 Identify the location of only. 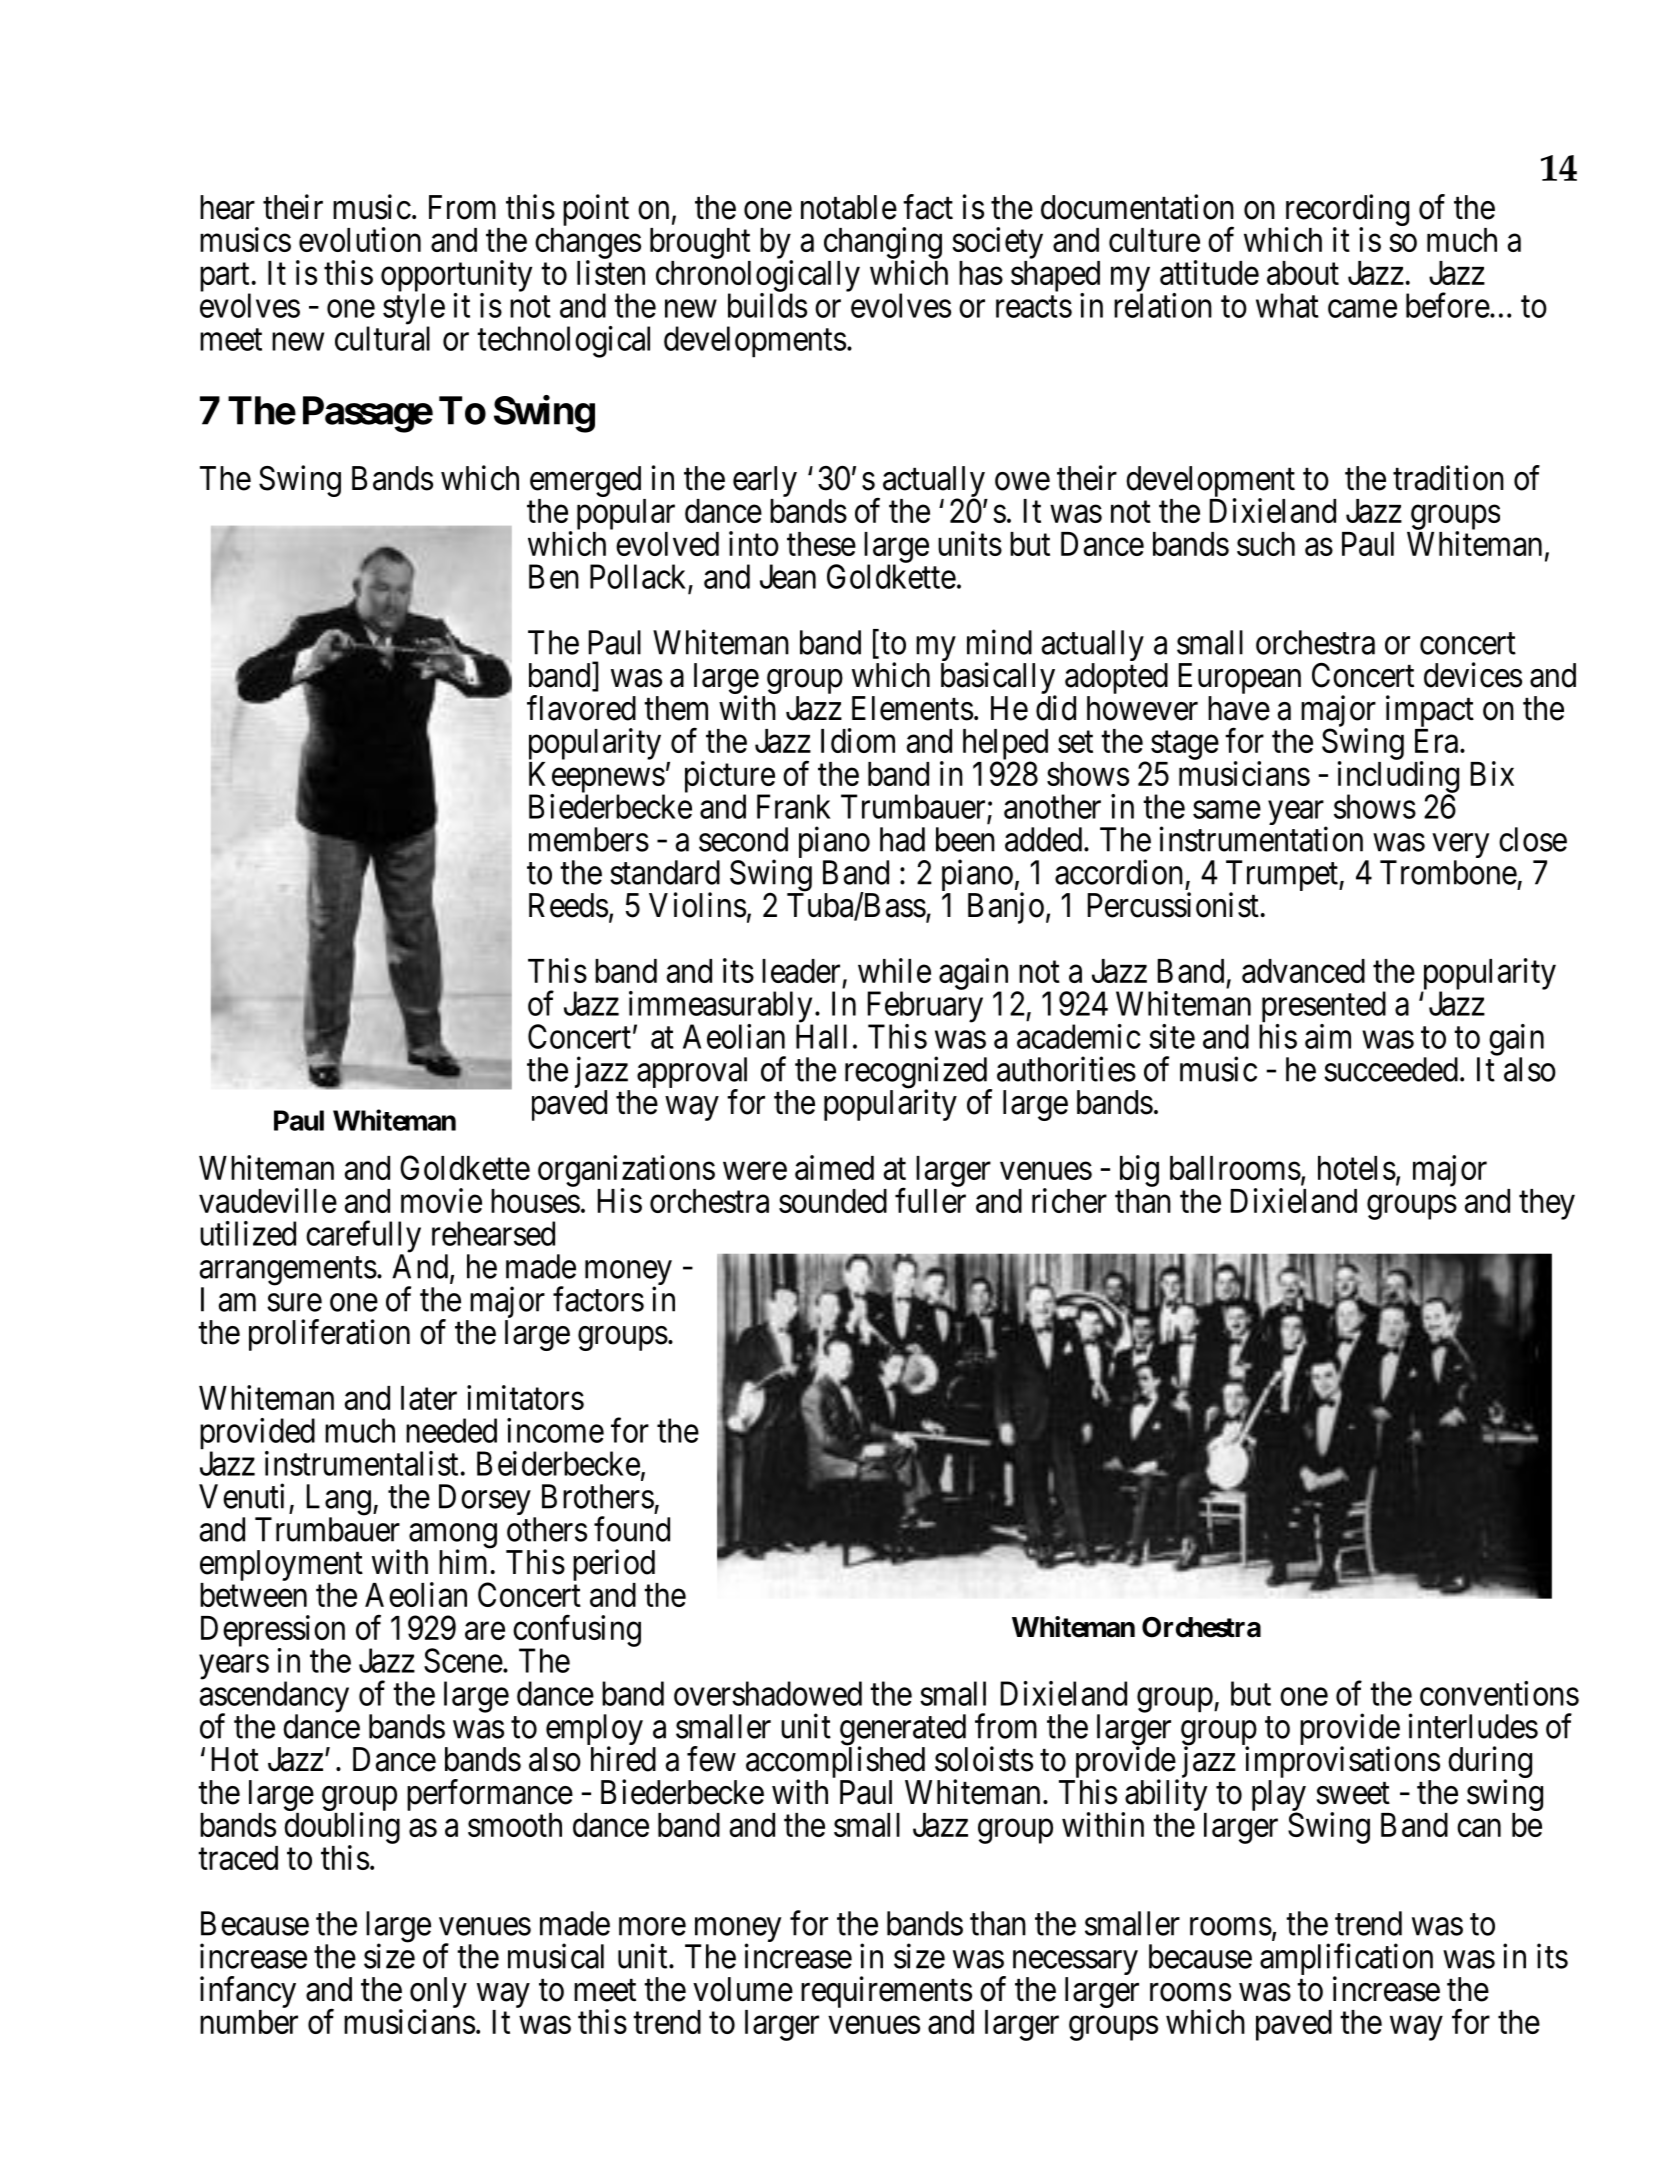
(438, 1994).
